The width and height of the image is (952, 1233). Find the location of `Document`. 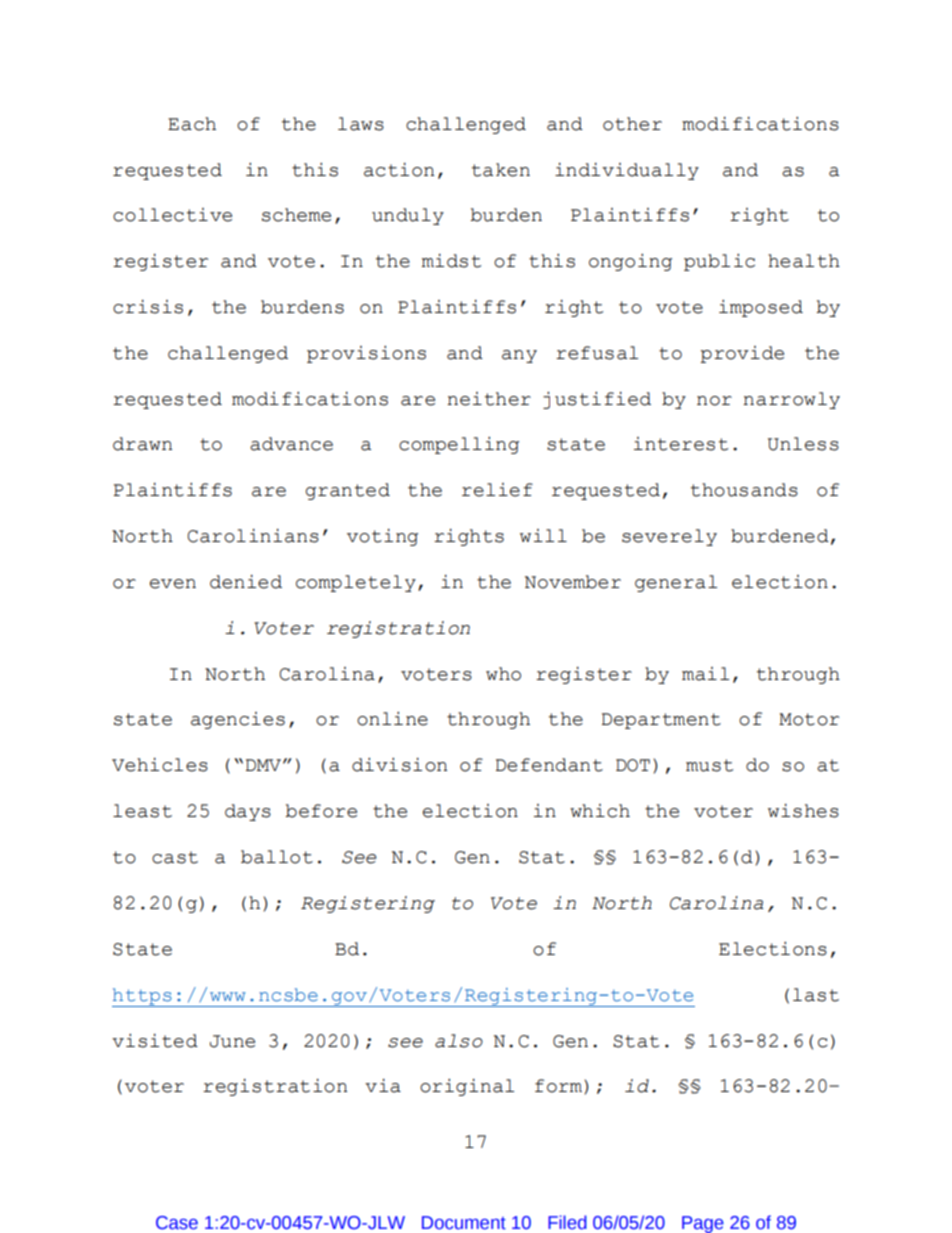

Document is located at coordinates (464, 1223).
